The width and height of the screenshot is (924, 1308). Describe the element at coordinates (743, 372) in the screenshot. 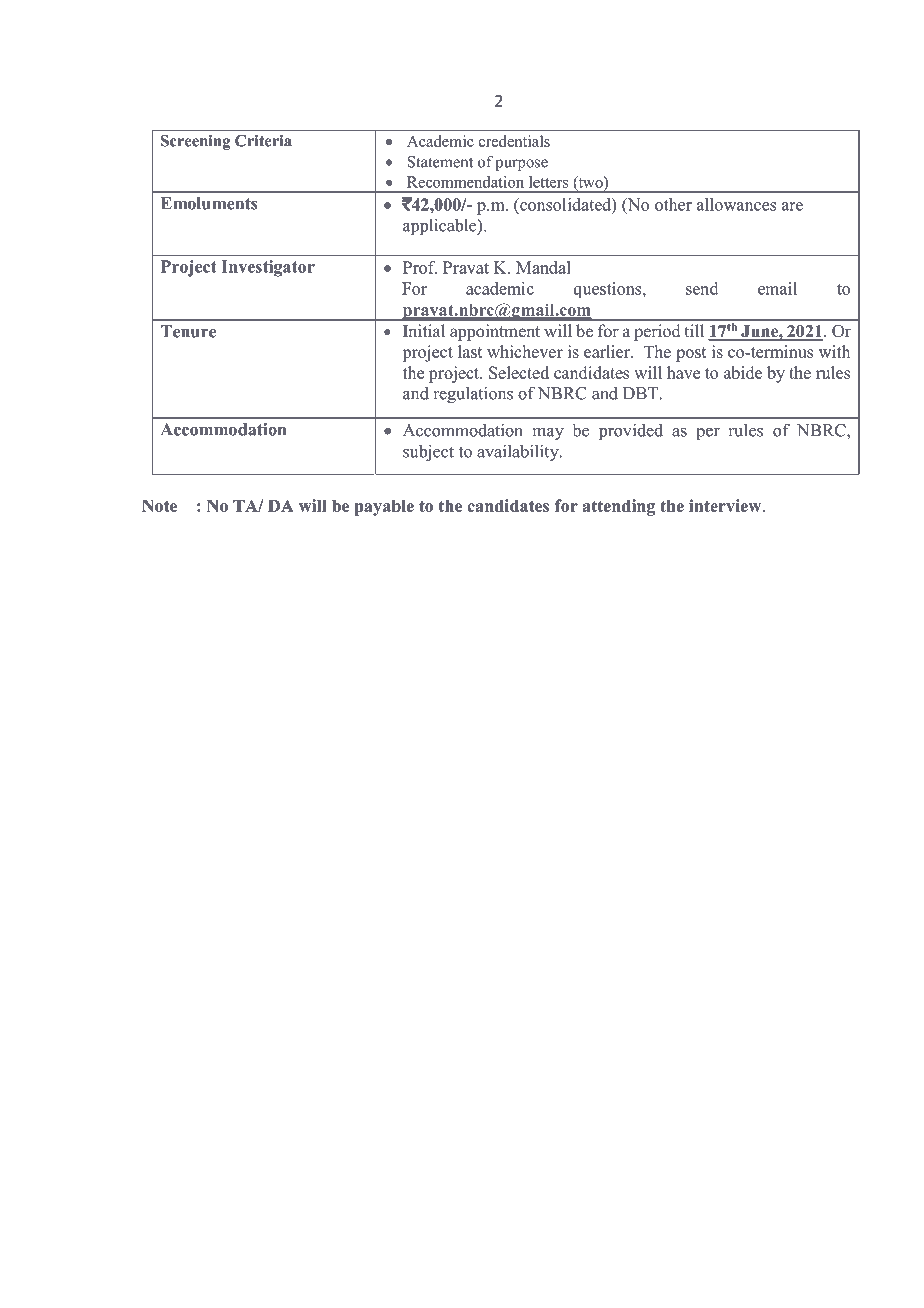

I see `abide` at that location.
